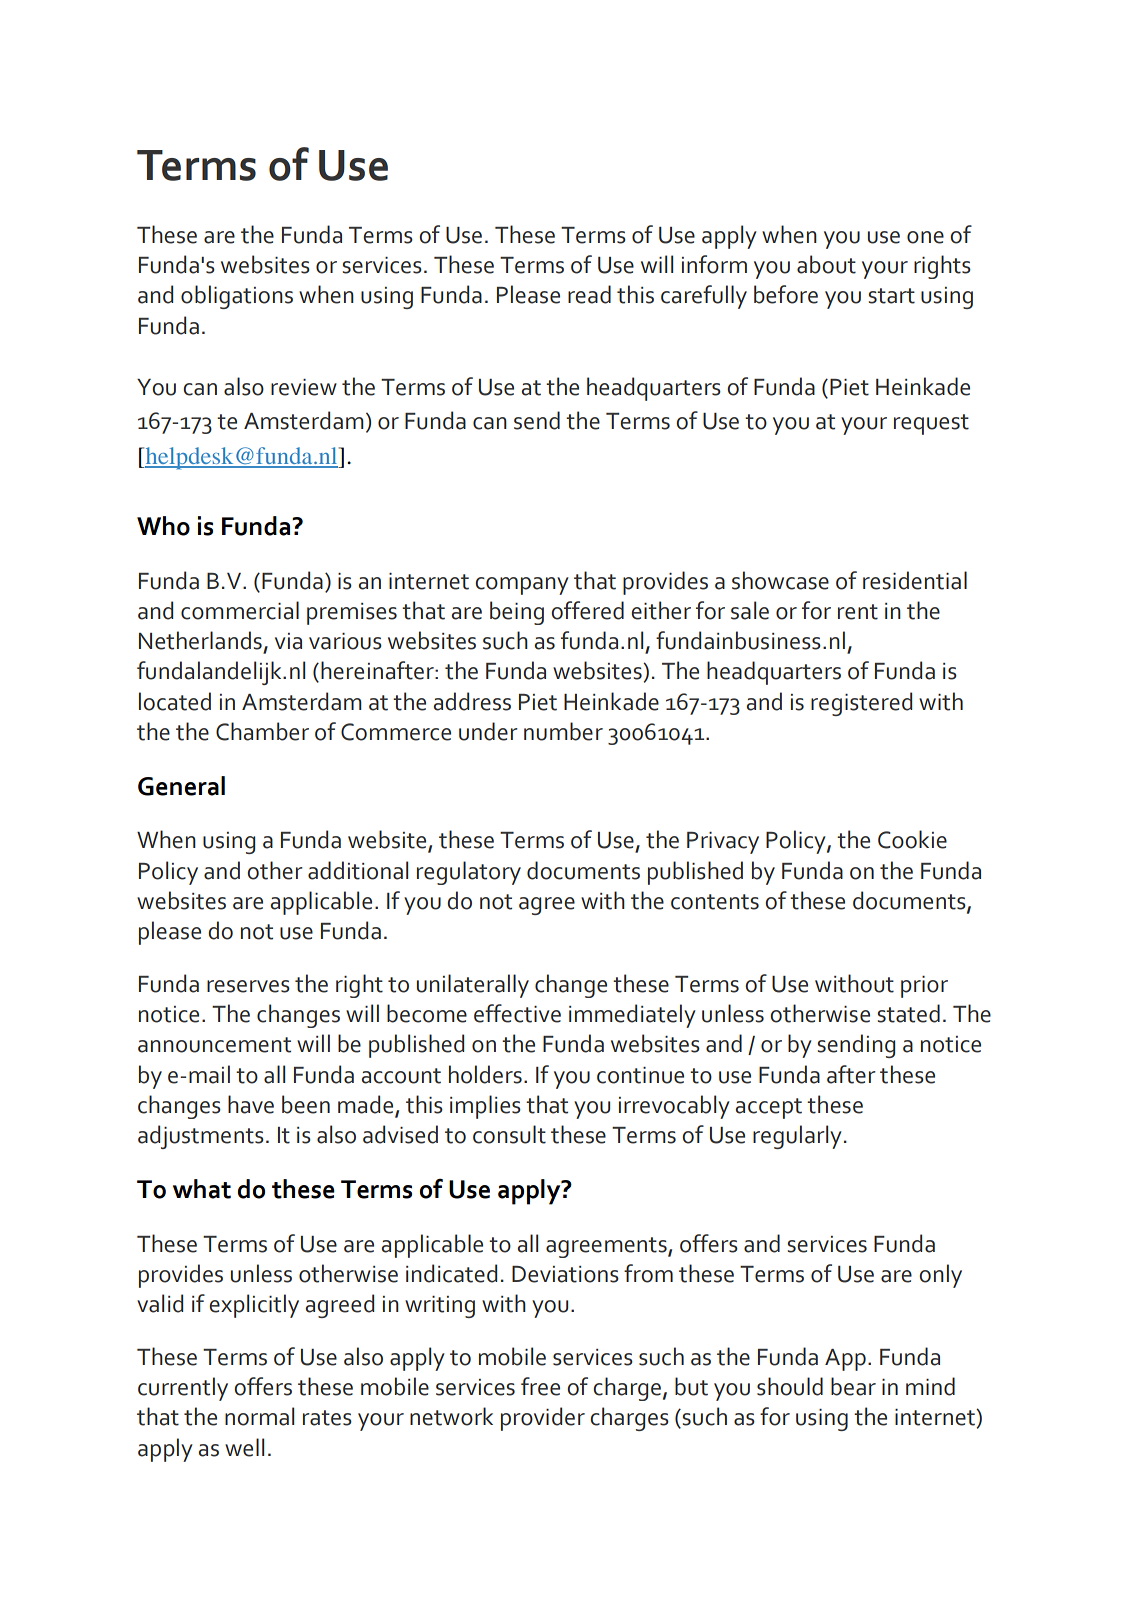 The width and height of the page is (1133, 1603). What do you see at coordinates (259, 1416) in the page?
I see `normal` at bounding box center [259, 1416].
